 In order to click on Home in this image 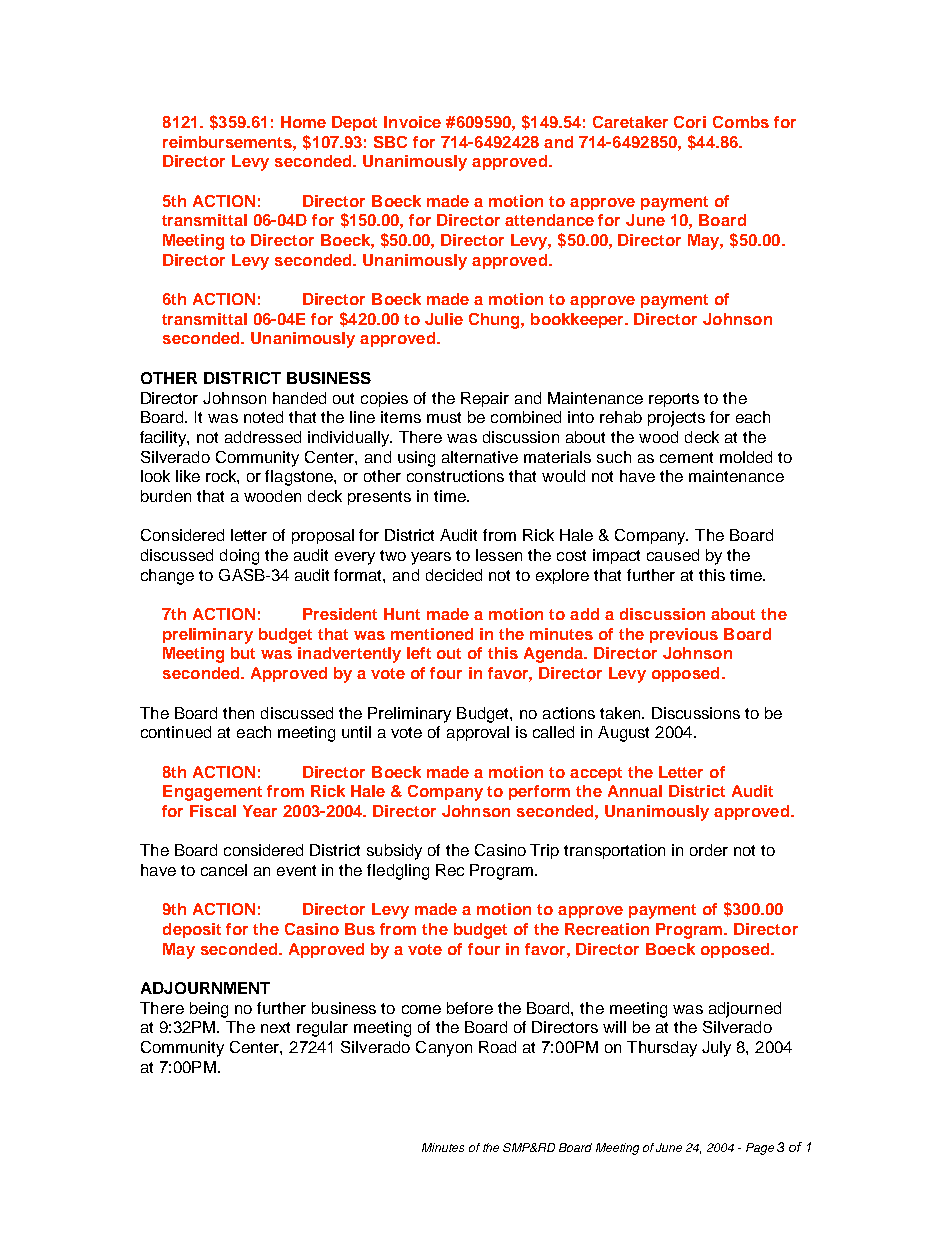, I will do `click(303, 122)`.
